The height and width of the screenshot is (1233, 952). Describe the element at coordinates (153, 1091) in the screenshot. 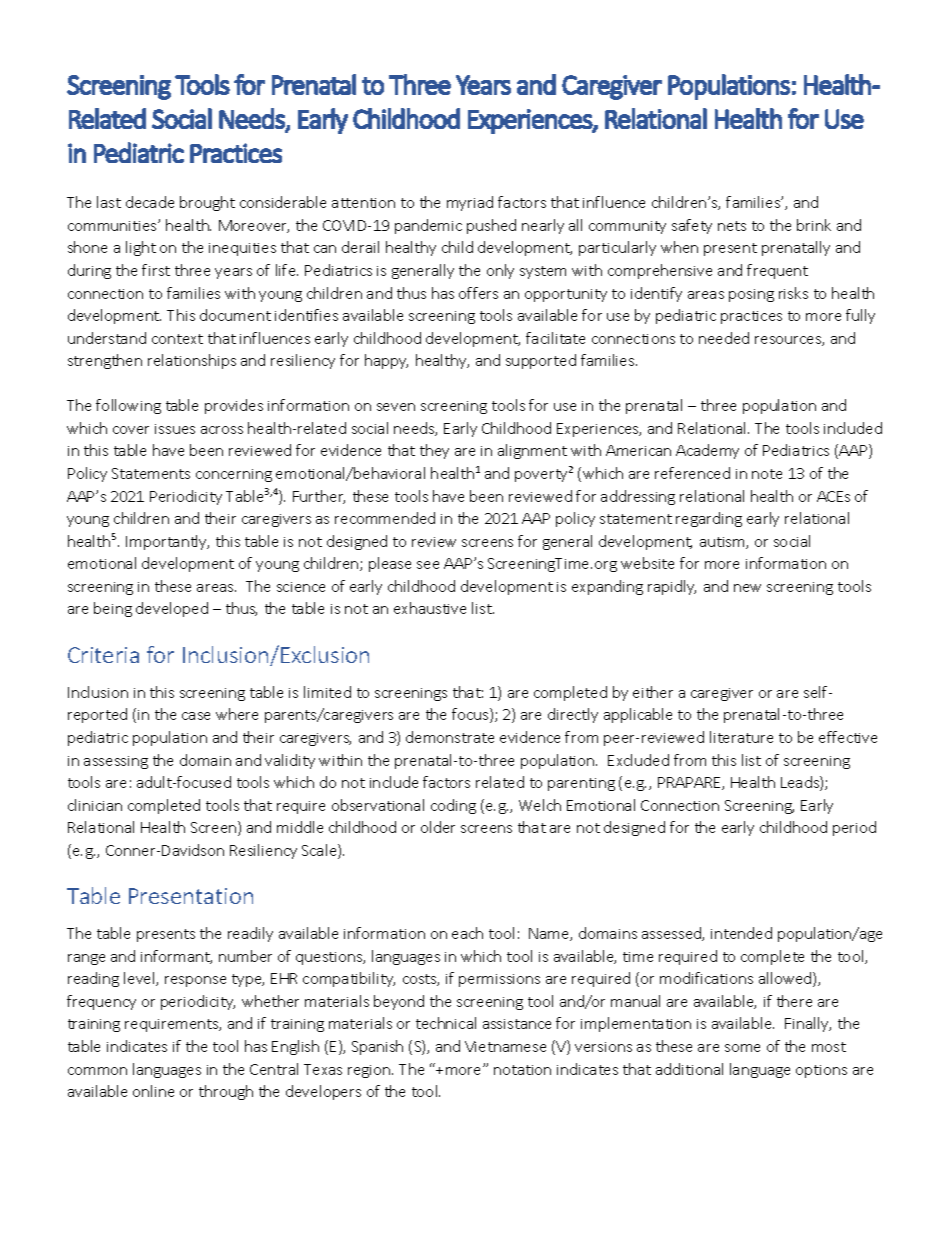

I see `online` at that location.
